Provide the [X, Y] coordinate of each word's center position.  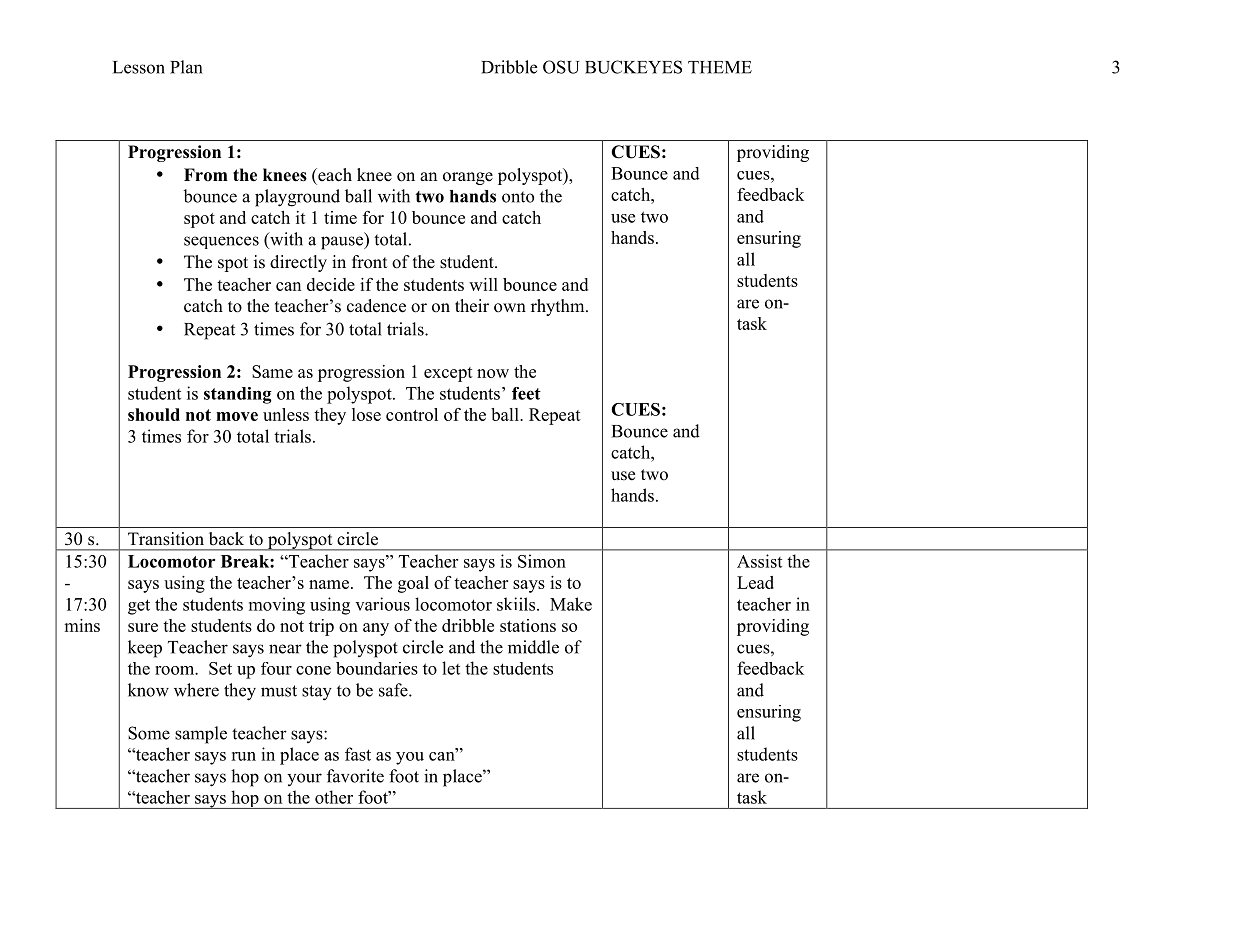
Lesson [139, 67]
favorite [355, 776]
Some [149, 733]
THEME [720, 67]
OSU [561, 67]
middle [533, 647]
